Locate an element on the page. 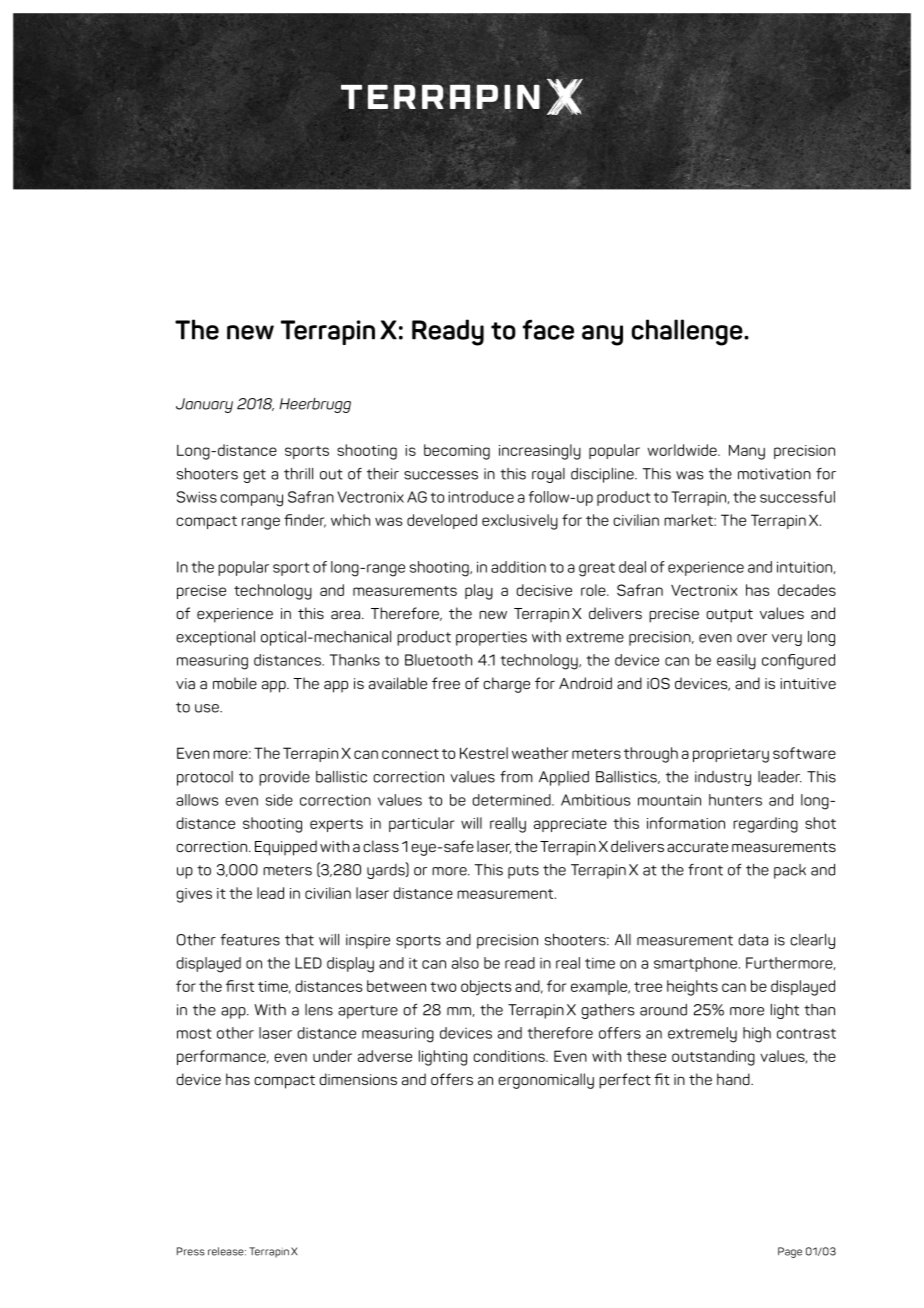 This image has height=1308, width=924. ergonomically is located at coordinates (546, 1081).
